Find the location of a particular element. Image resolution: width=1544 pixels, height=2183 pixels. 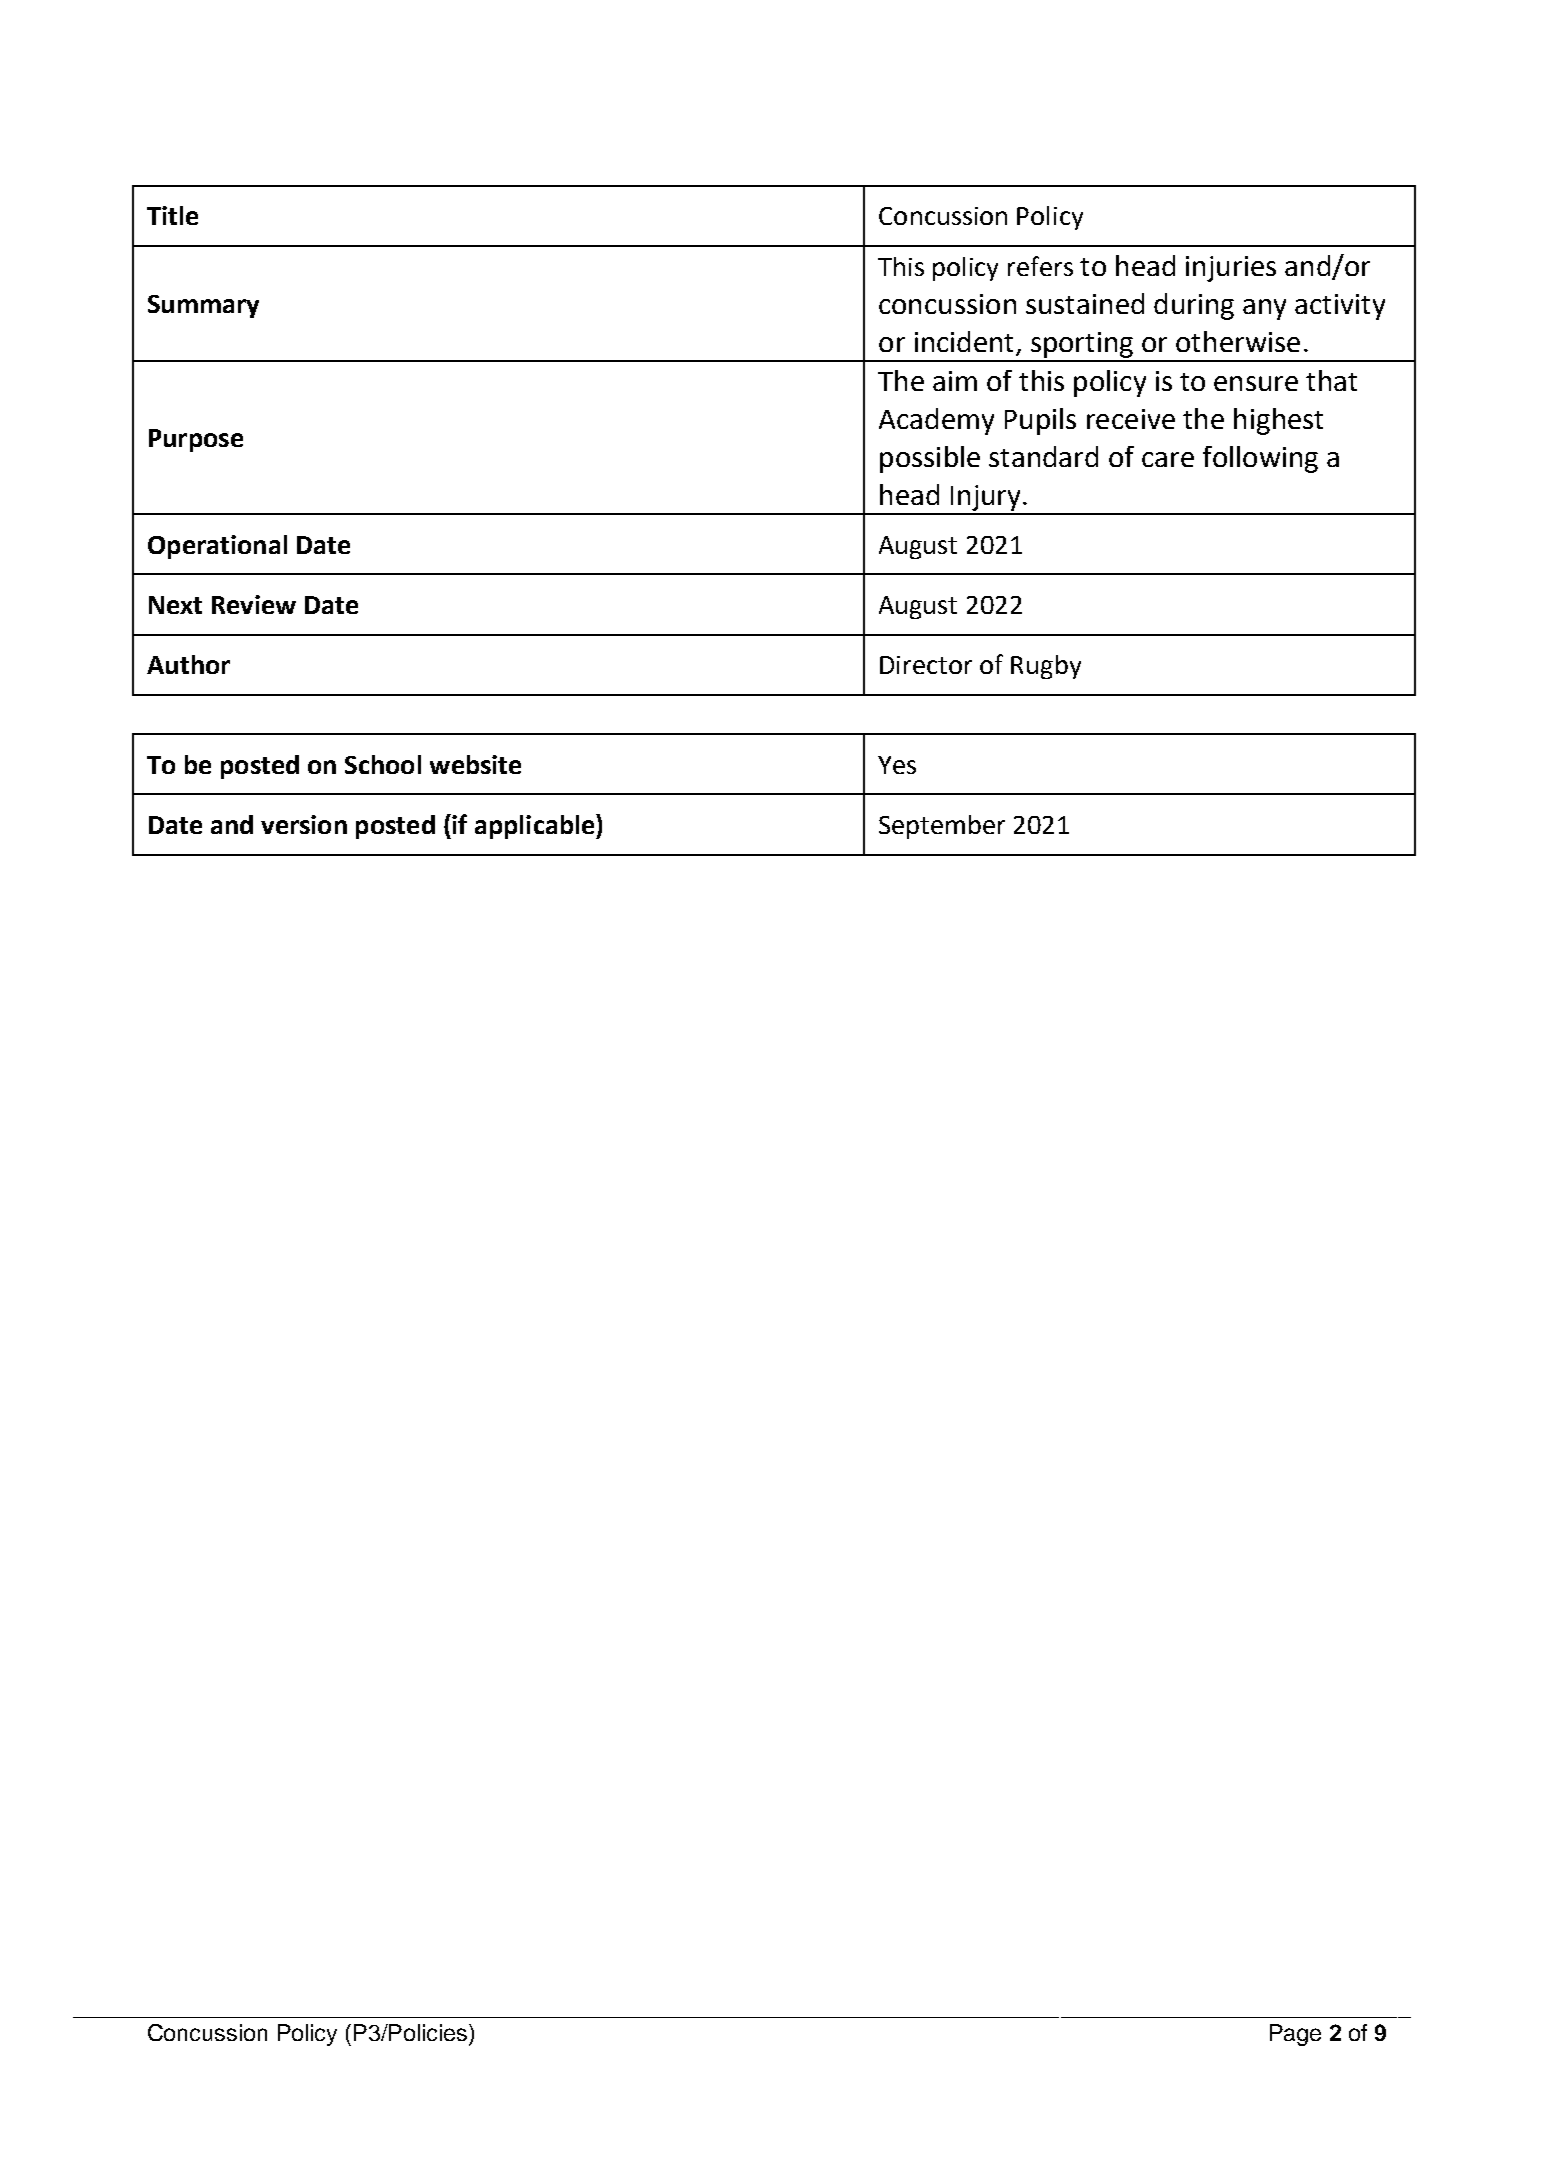

September is located at coordinates (942, 827).
